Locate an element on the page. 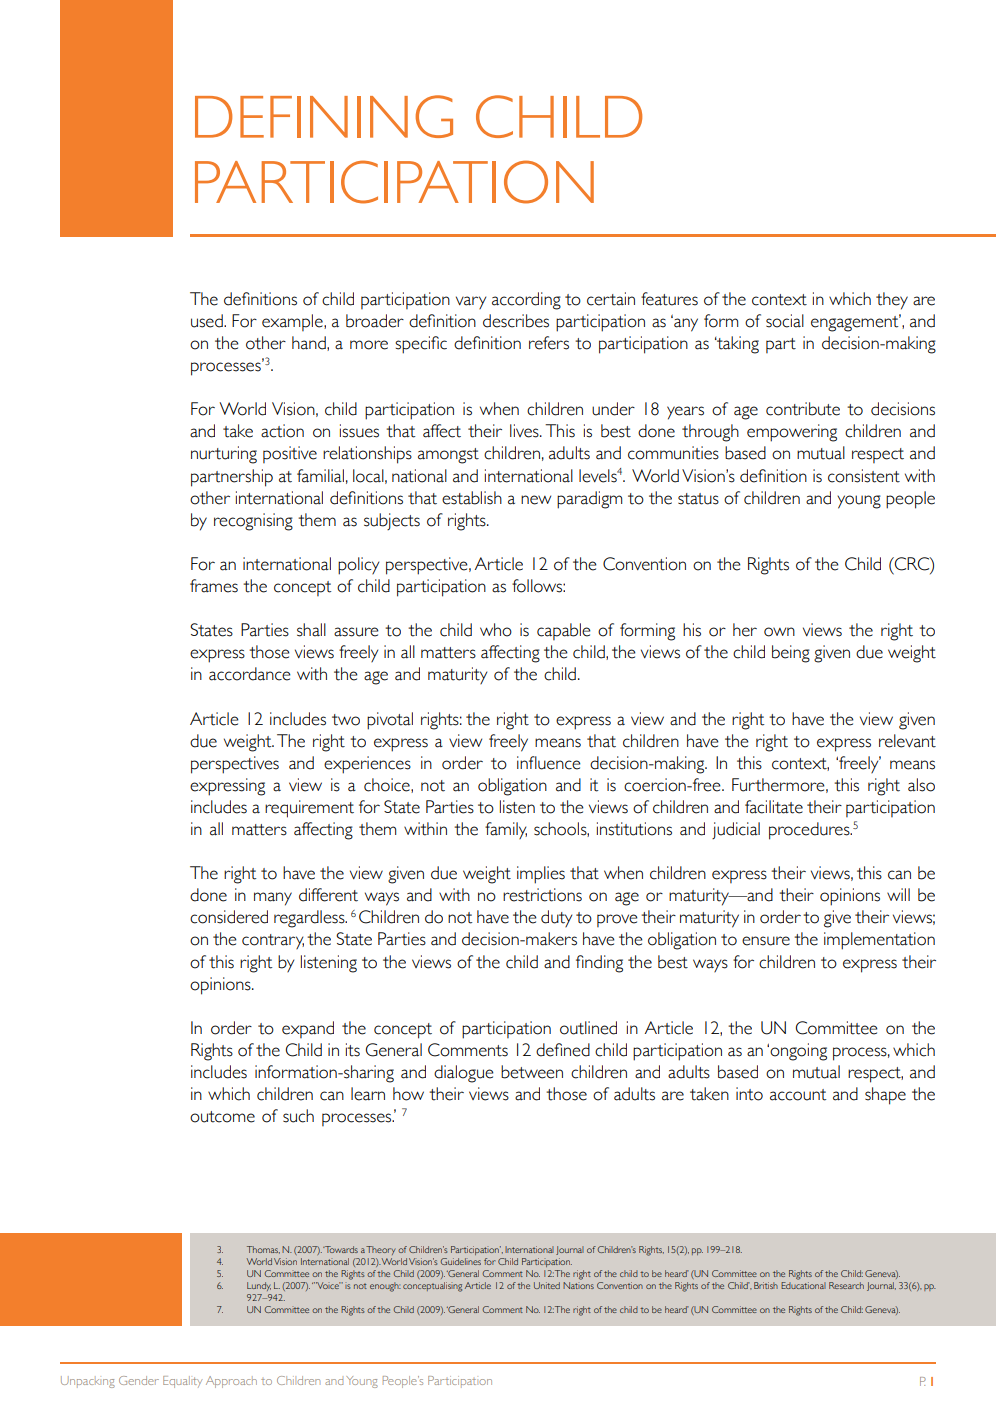 This document has height=1409, width=996. Equality is located at coordinates (182, 1382).
